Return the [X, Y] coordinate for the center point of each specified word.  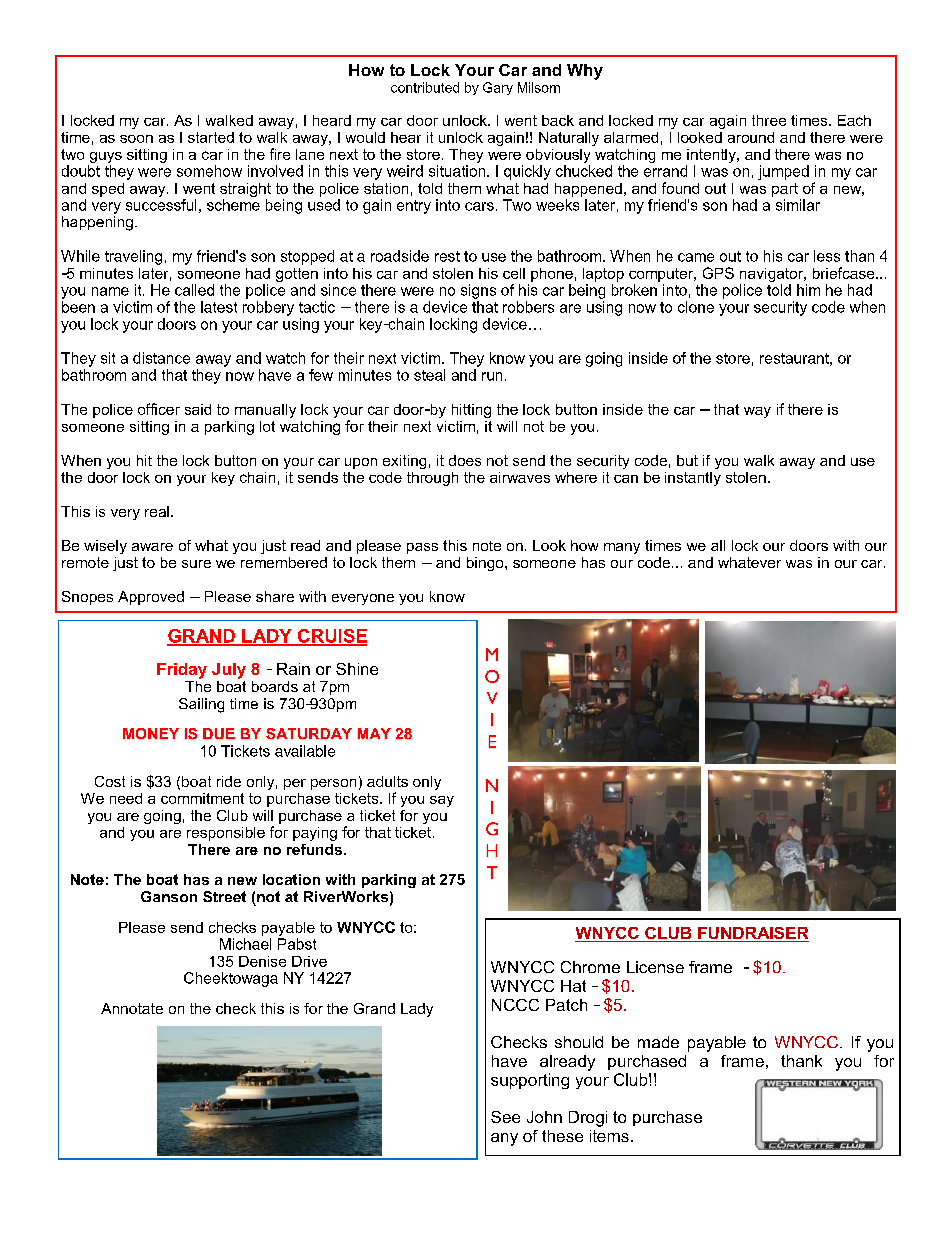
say [442, 801]
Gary [498, 88]
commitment [202, 798]
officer [159, 409]
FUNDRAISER [752, 934]
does [465, 460]
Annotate [132, 1008]
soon [136, 139]
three [769, 120]
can [626, 479]
